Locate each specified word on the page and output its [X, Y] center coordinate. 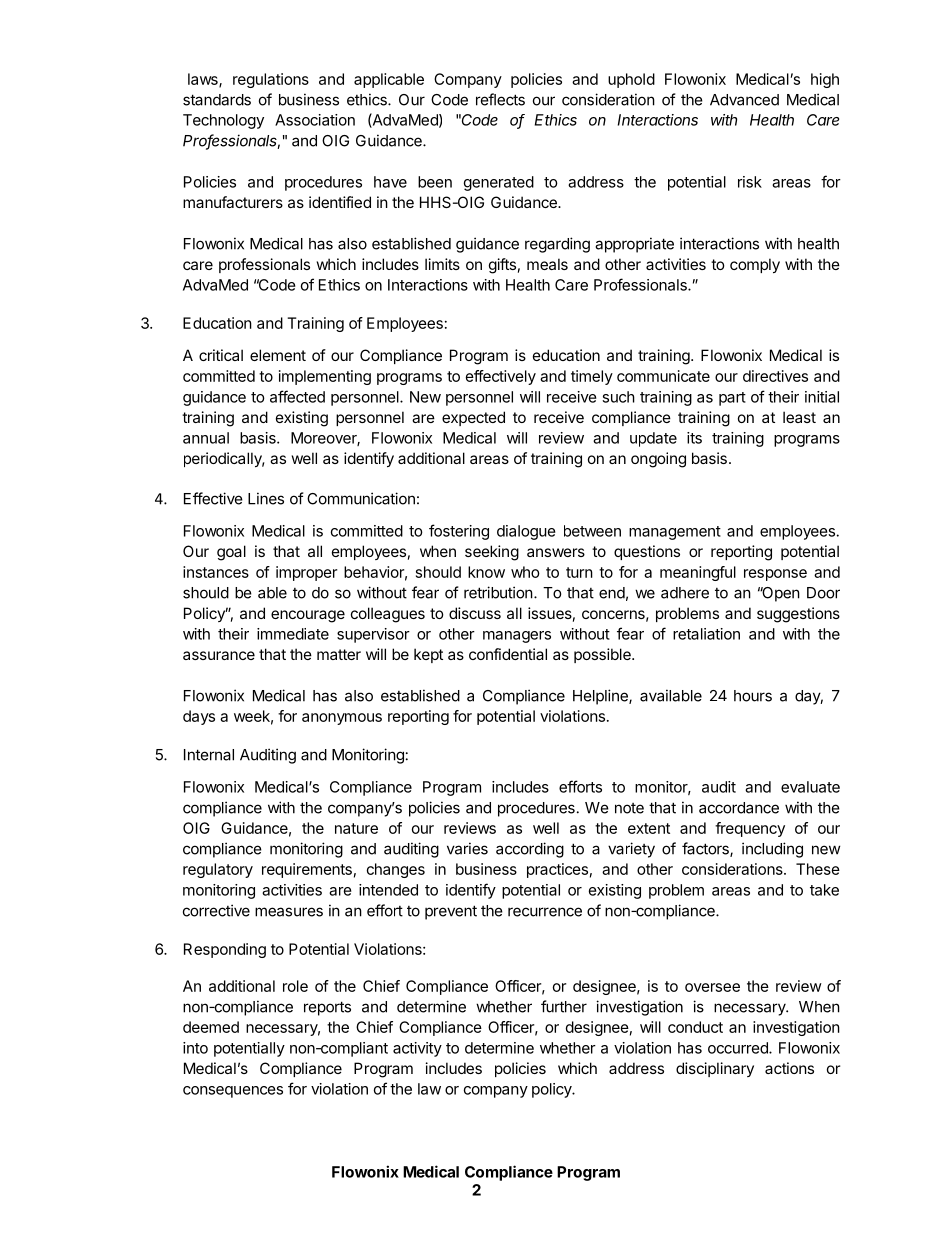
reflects [500, 99]
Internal [209, 755]
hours [753, 696]
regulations [271, 80]
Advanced [744, 100]
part [732, 399]
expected [473, 418]
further [564, 1006]
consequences [233, 1092]
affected [297, 396]
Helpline [601, 697]
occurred [739, 1048]
